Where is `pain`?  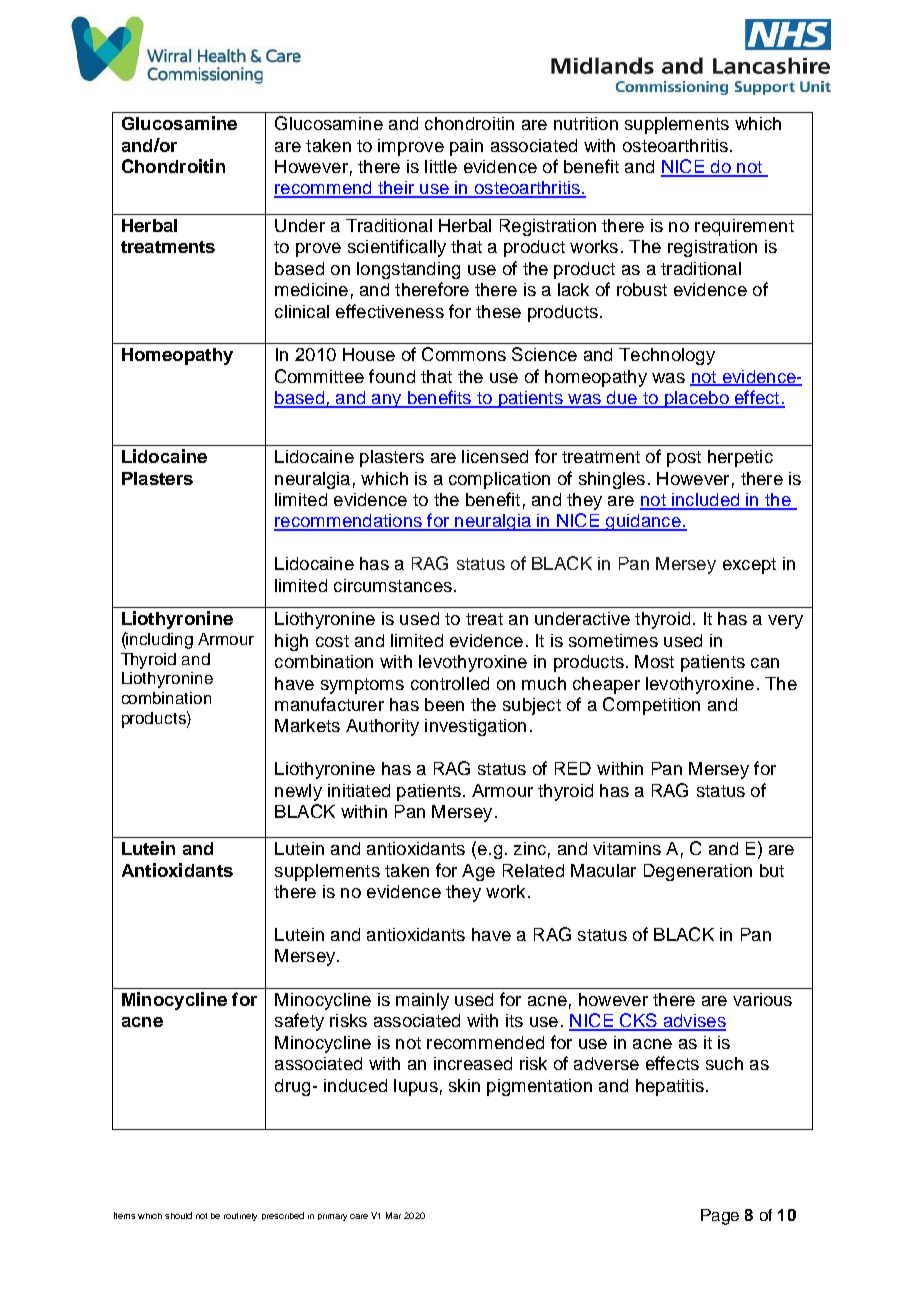
pain is located at coordinates (466, 147).
